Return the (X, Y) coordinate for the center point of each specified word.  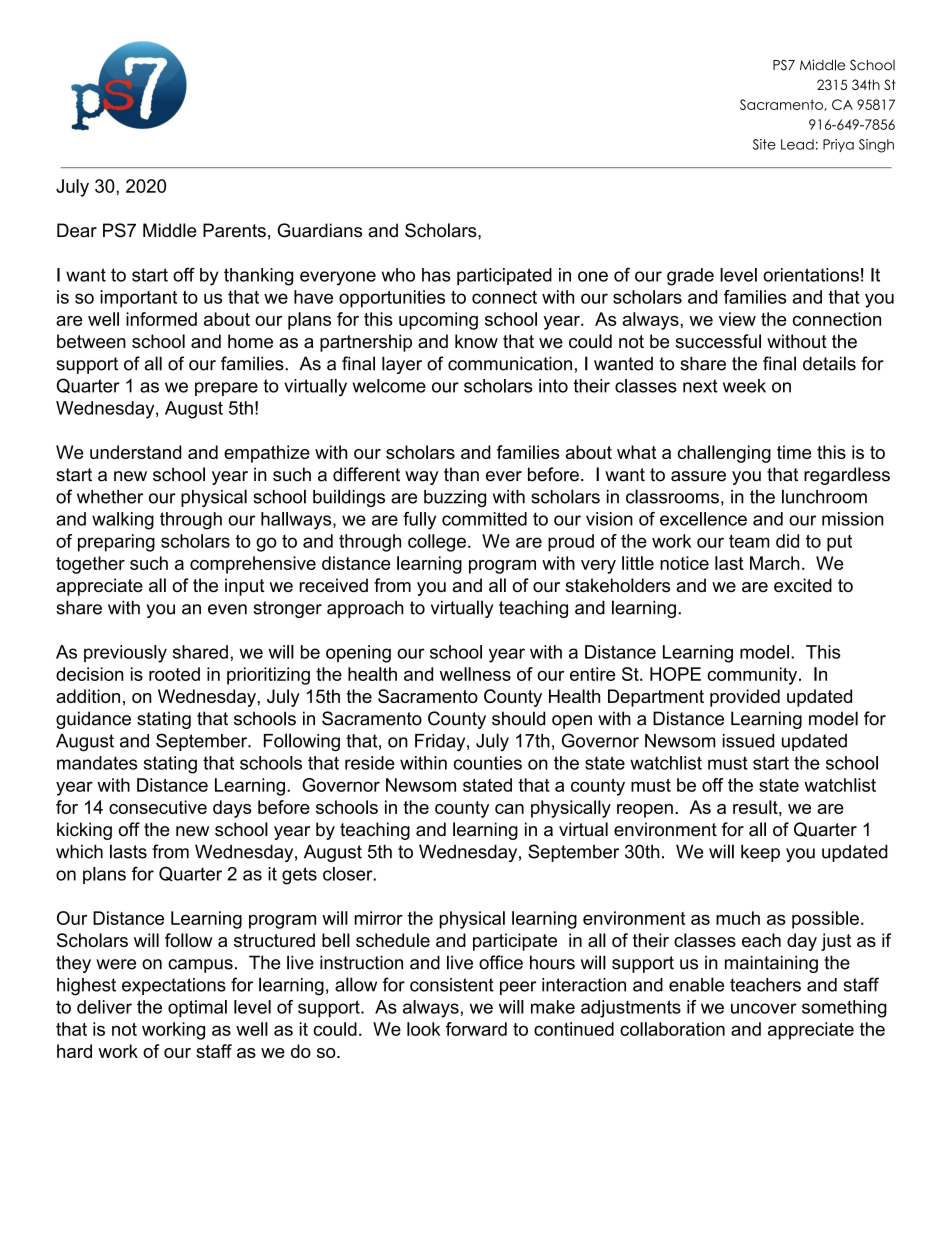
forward (476, 1029)
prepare (226, 389)
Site (764, 144)
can (509, 809)
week (744, 386)
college (437, 543)
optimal (197, 1009)
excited (803, 585)
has (436, 275)
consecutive (158, 807)
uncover (764, 1008)
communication (510, 363)
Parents (234, 230)
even (227, 609)
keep (760, 853)
